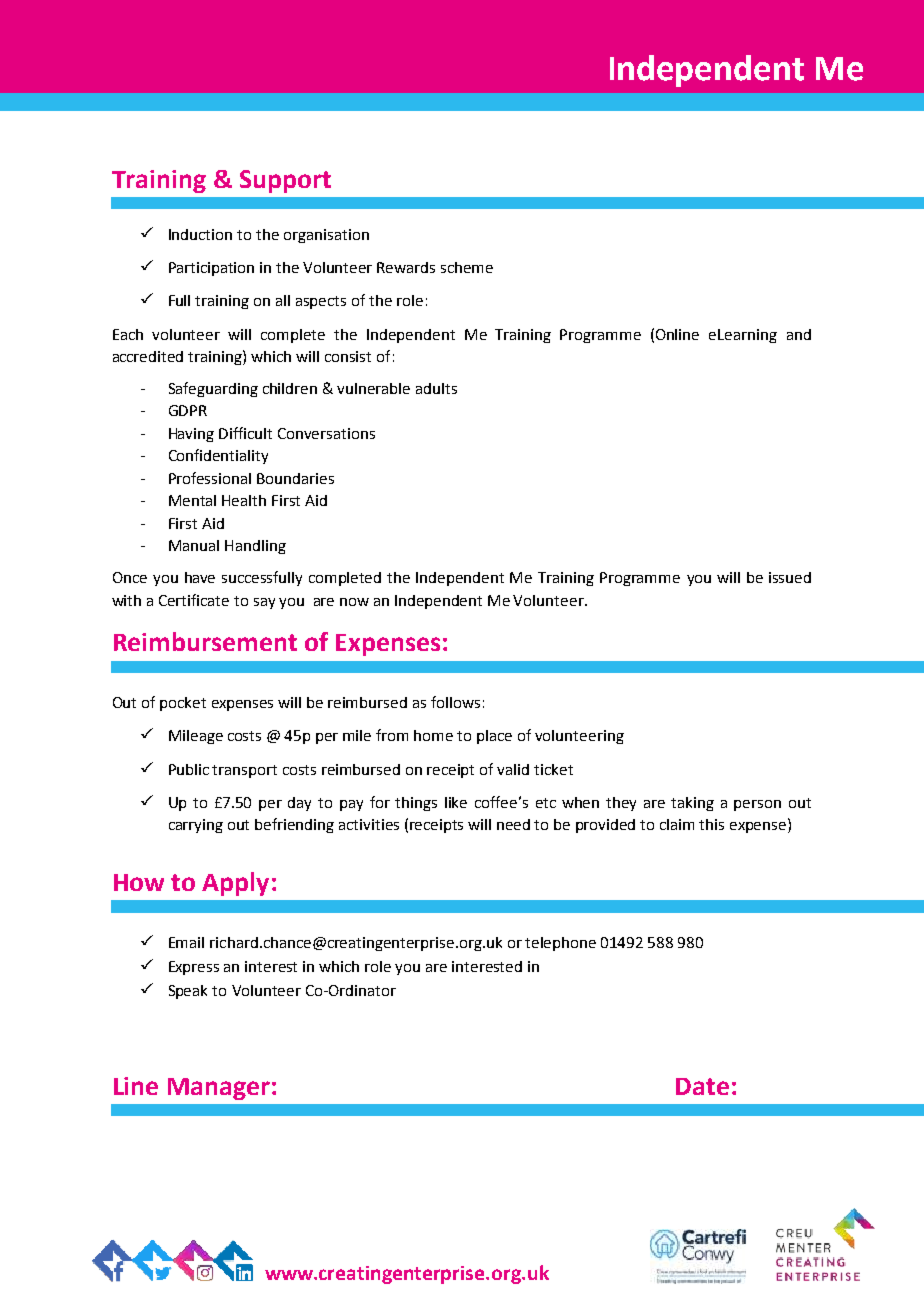 Image resolution: width=924 pixels, height=1308 pixels. I want to click on Reimbursement, so click(205, 641).
